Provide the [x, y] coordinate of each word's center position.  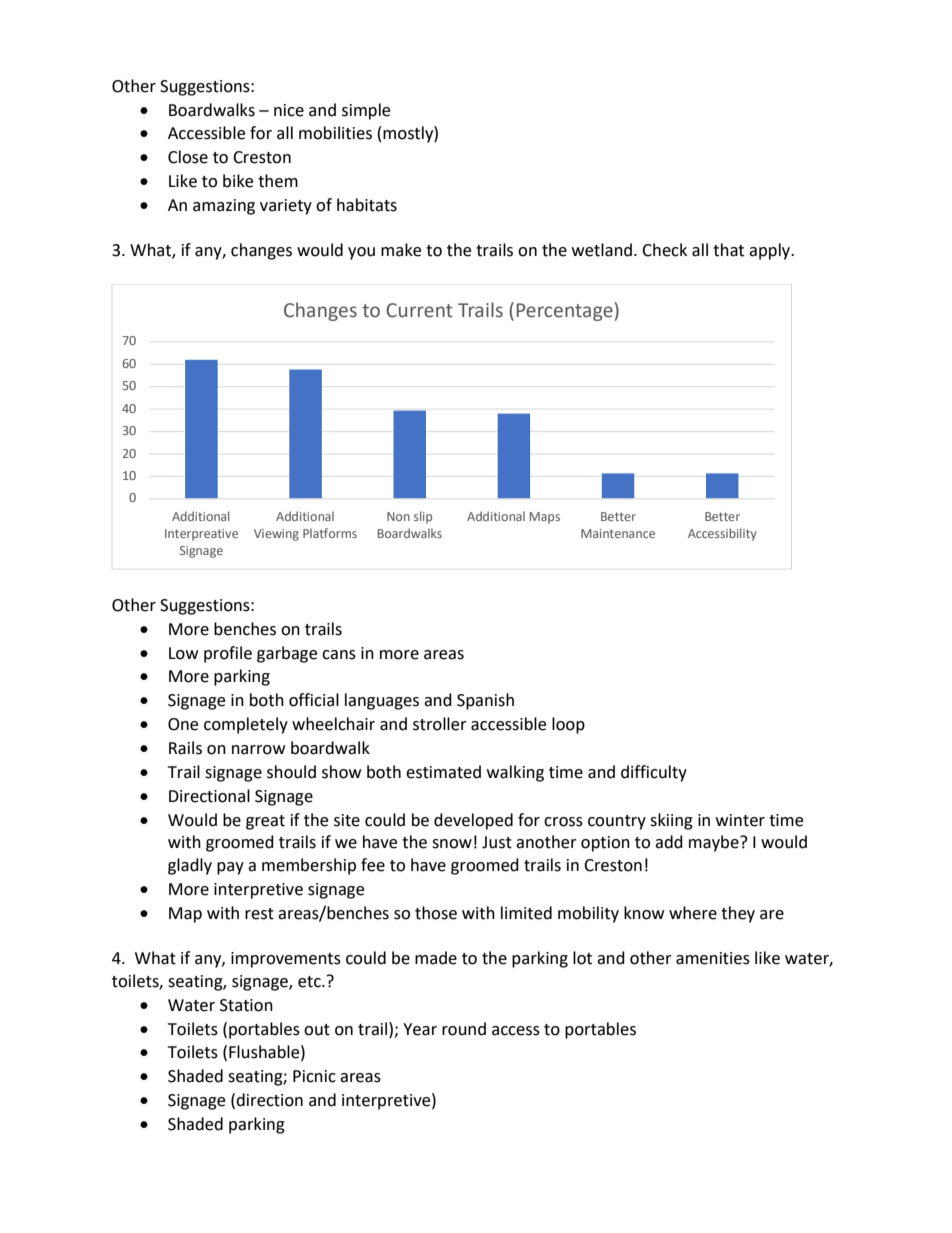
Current [419, 310]
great [265, 822]
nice [289, 110]
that [728, 250]
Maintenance [618, 533]
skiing [671, 821]
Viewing [276, 535]
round [464, 1029]
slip [423, 517]
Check [664, 250]
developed [473, 821]
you [361, 253]
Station [246, 1005]
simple [366, 111]
